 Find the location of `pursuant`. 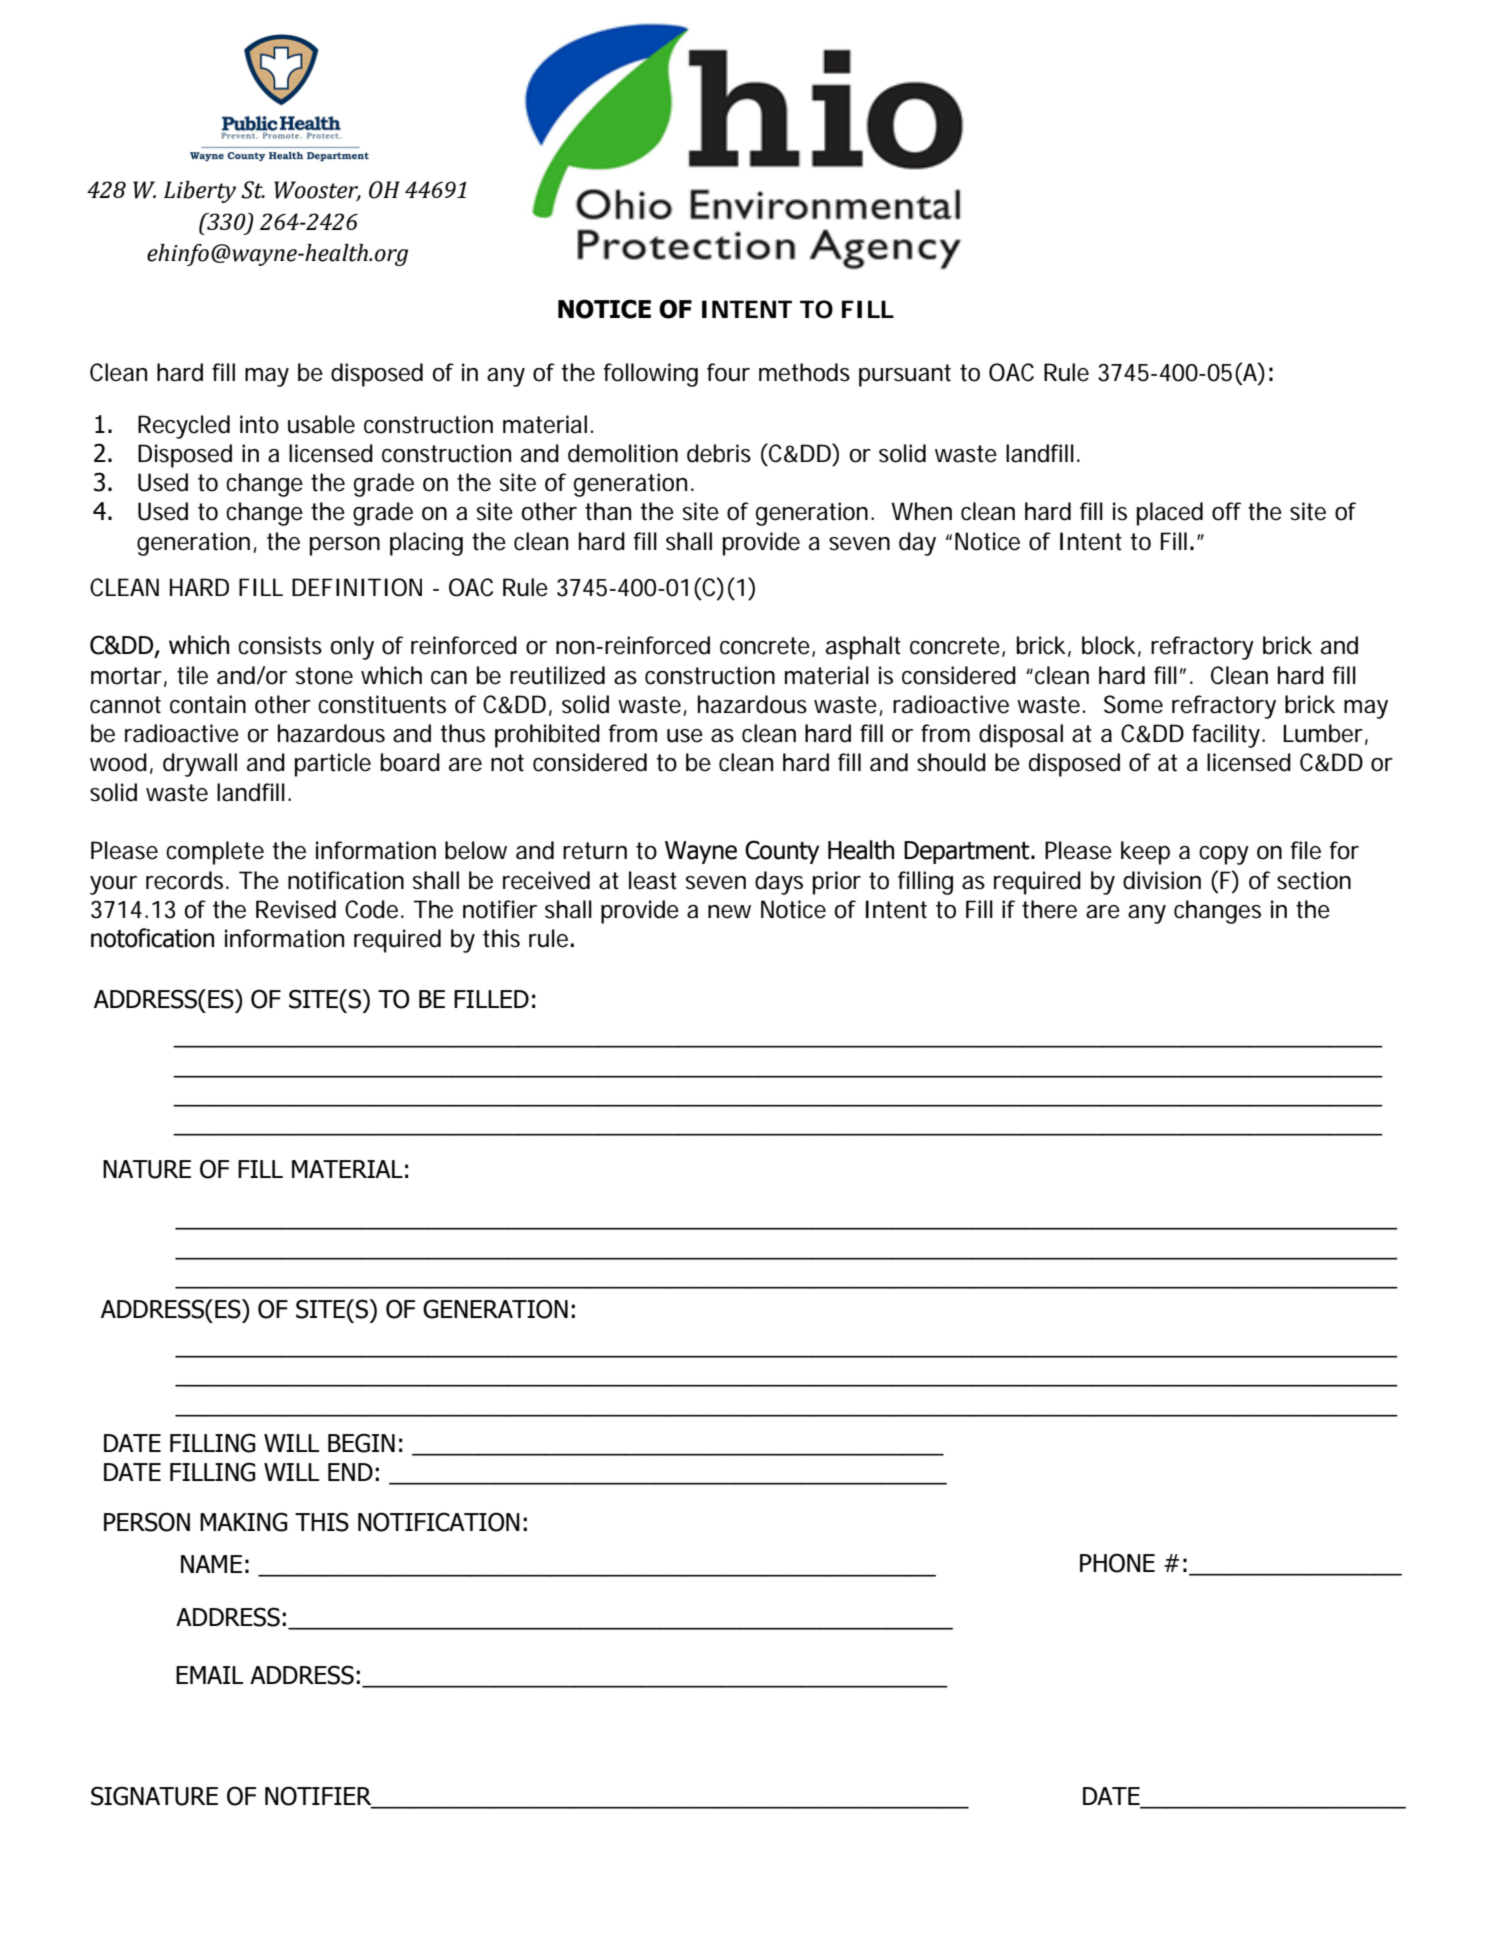

pursuant is located at coordinates (905, 375).
